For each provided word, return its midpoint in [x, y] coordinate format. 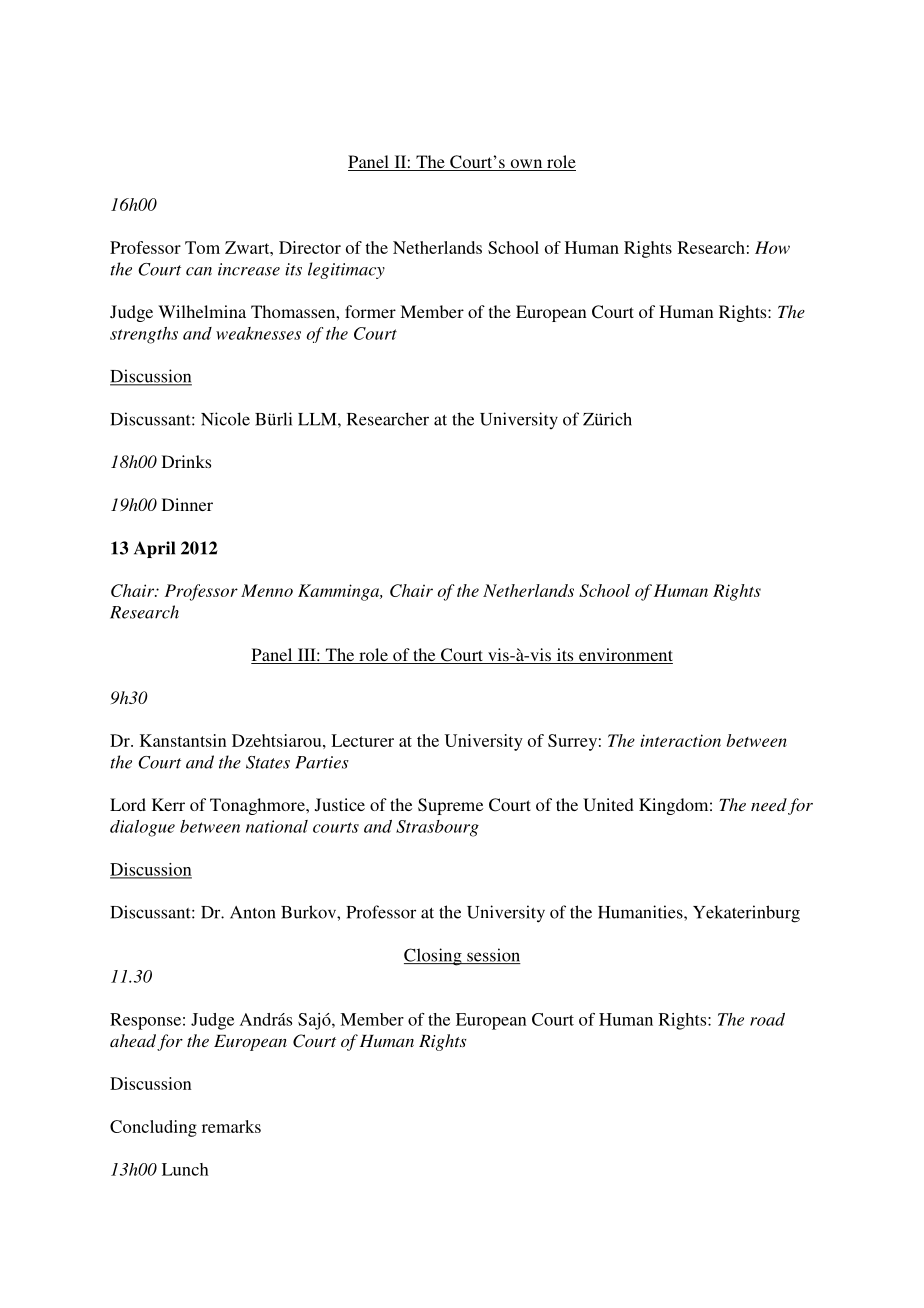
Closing [434, 957]
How [772, 247]
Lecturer [362, 740]
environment [625, 656]
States [268, 762]
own [526, 165]
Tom [202, 247]
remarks [231, 1126]
